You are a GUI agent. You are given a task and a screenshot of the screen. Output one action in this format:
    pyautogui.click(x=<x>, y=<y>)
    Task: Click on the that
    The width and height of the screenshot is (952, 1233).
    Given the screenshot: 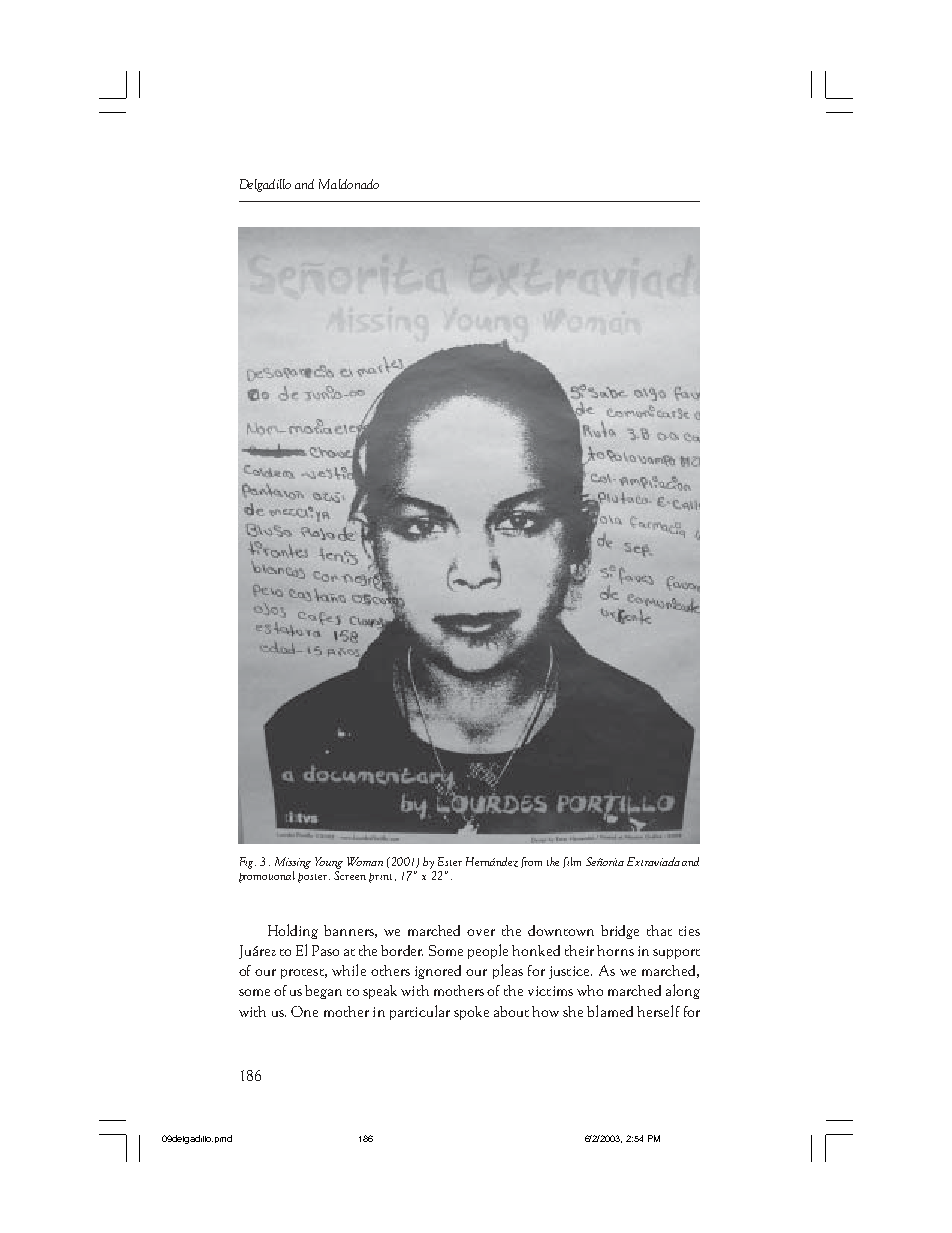 What is the action you would take?
    pyautogui.click(x=659, y=930)
